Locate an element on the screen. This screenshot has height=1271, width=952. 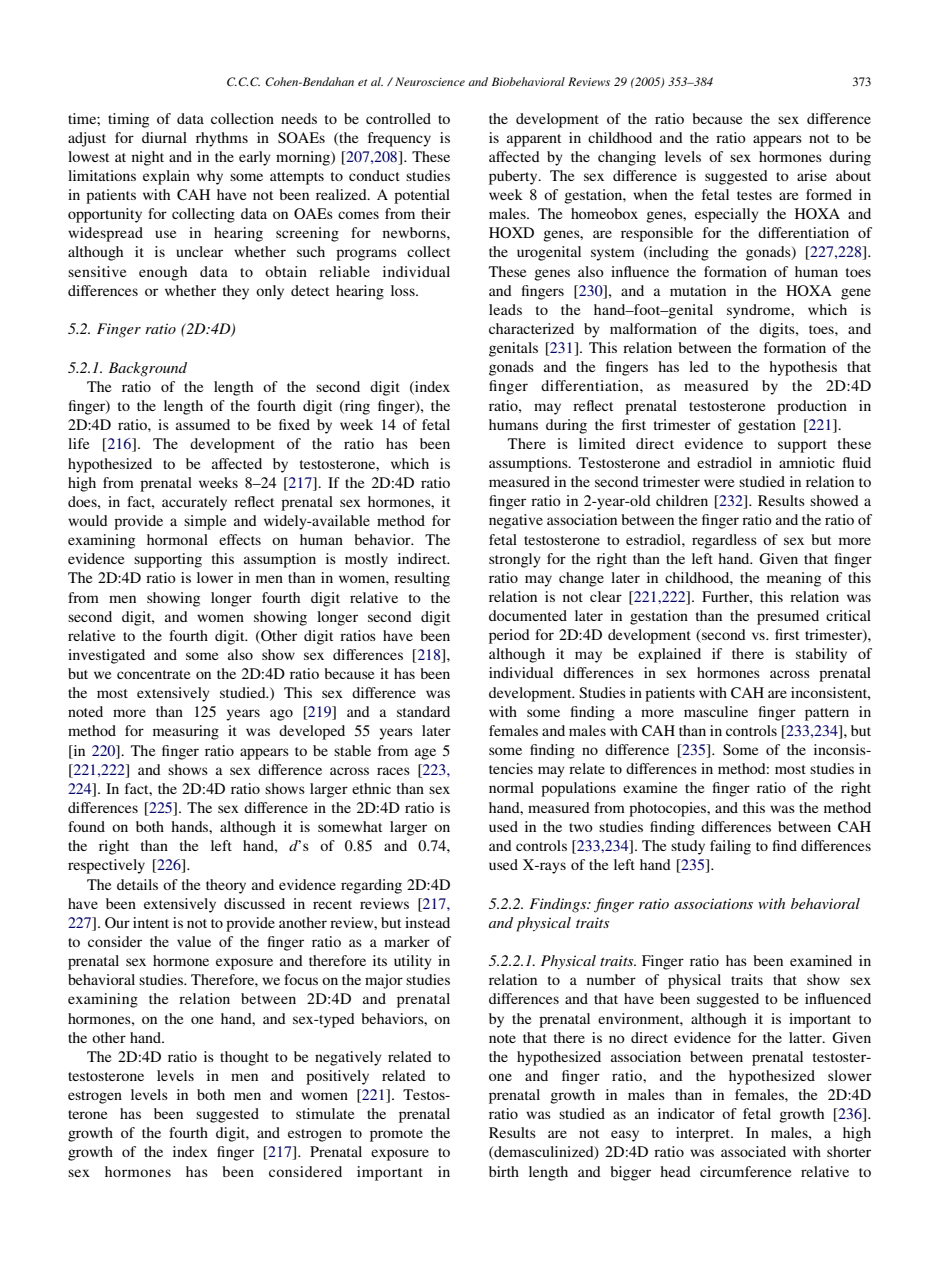
birth is located at coordinates (504, 1171).
